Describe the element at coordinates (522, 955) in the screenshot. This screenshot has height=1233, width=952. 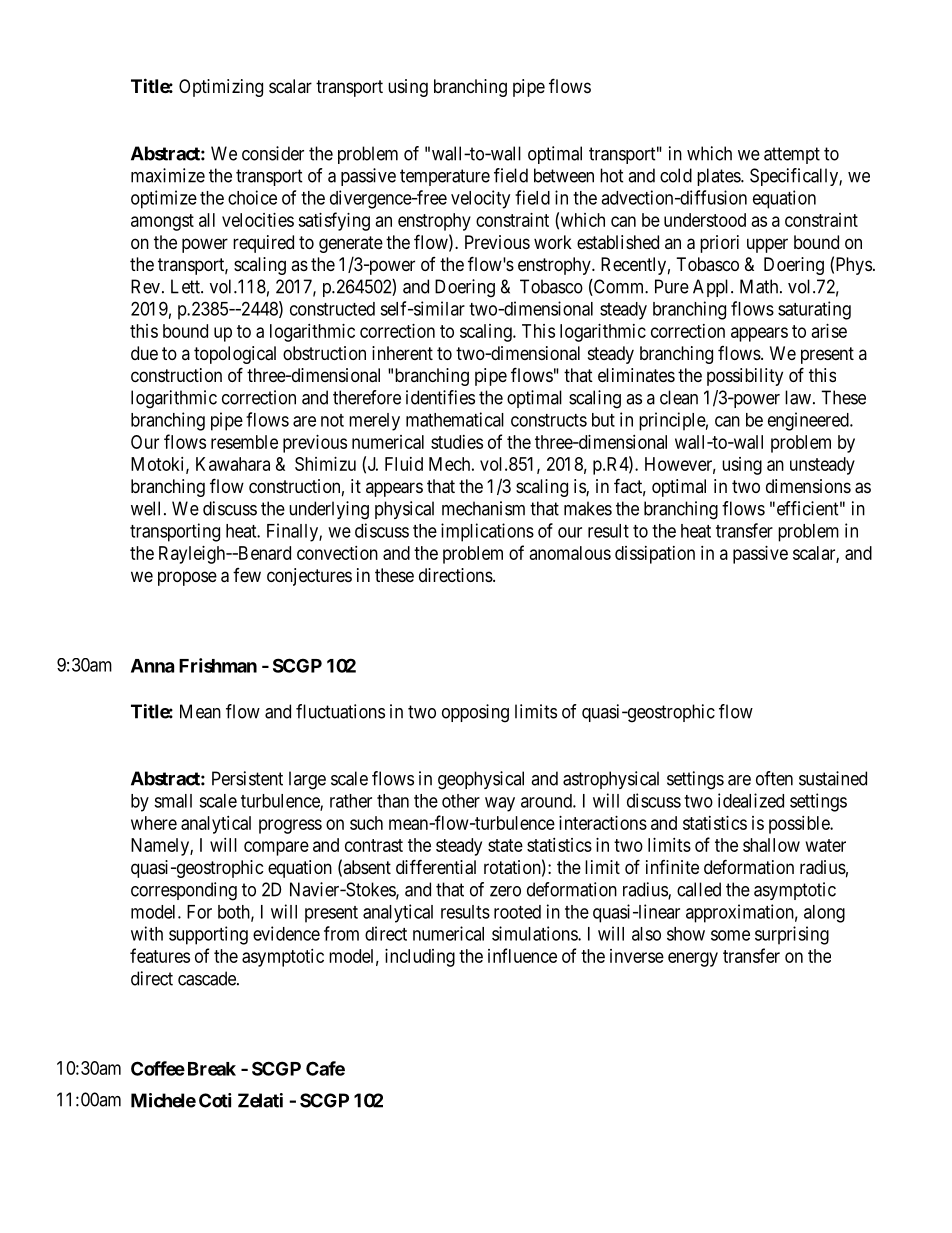
I see `influence` at that location.
